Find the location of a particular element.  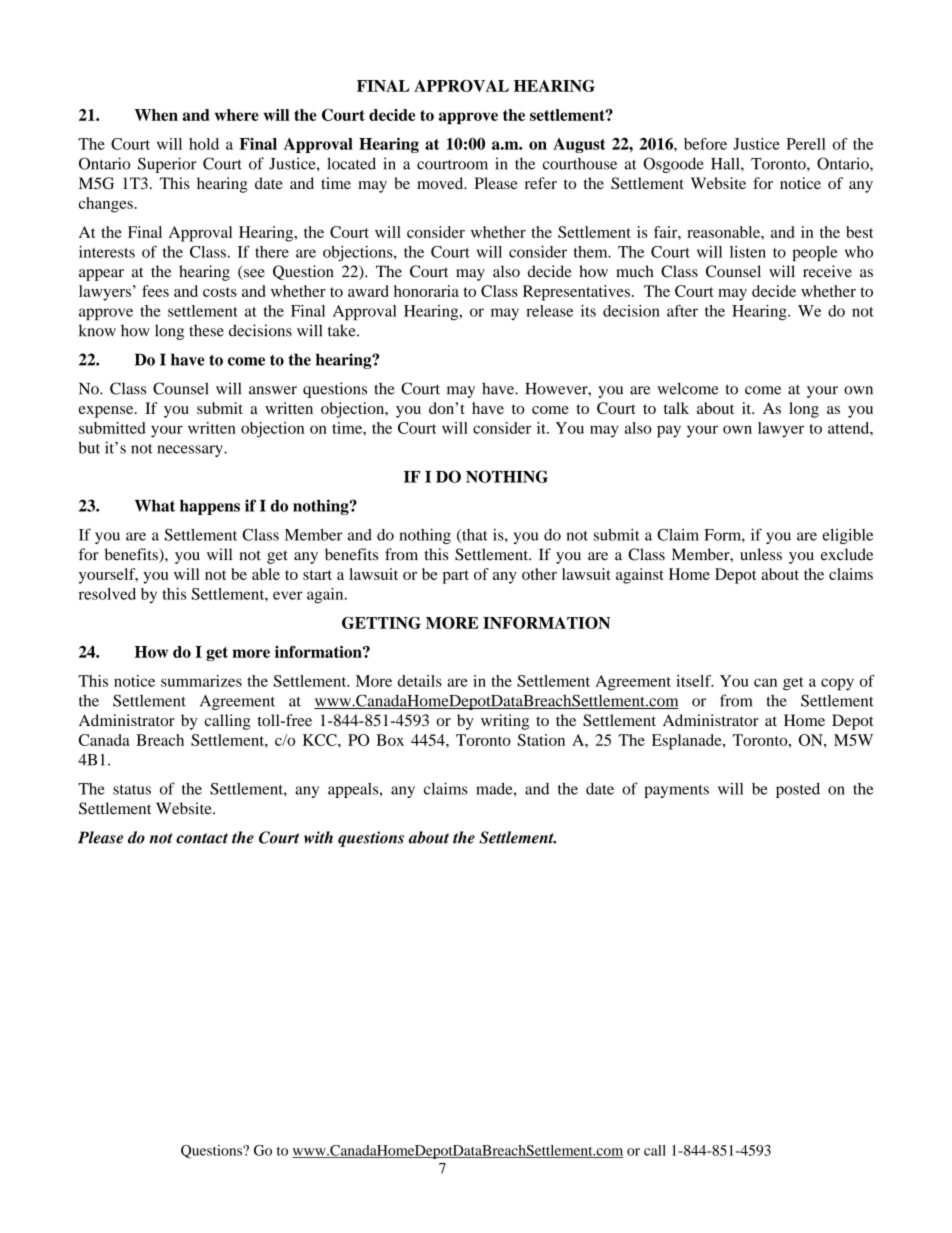

contact is located at coordinates (202, 838).
